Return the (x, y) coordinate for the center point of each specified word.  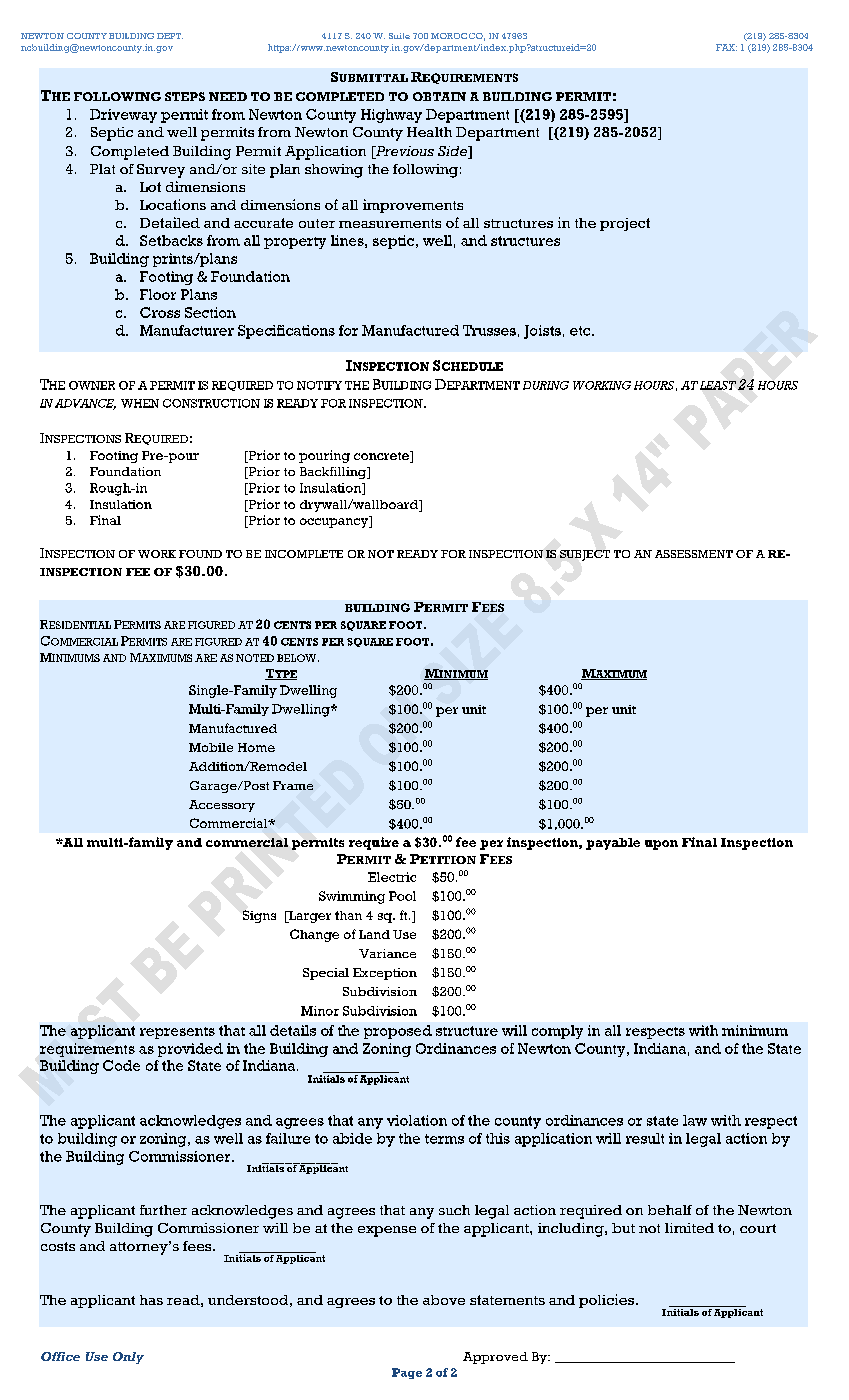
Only (128, 1358)
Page (407, 1373)
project (625, 224)
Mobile (211, 747)
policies (608, 1301)
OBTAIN (439, 96)
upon (661, 845)
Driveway (123, 116)
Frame (293, 785)
